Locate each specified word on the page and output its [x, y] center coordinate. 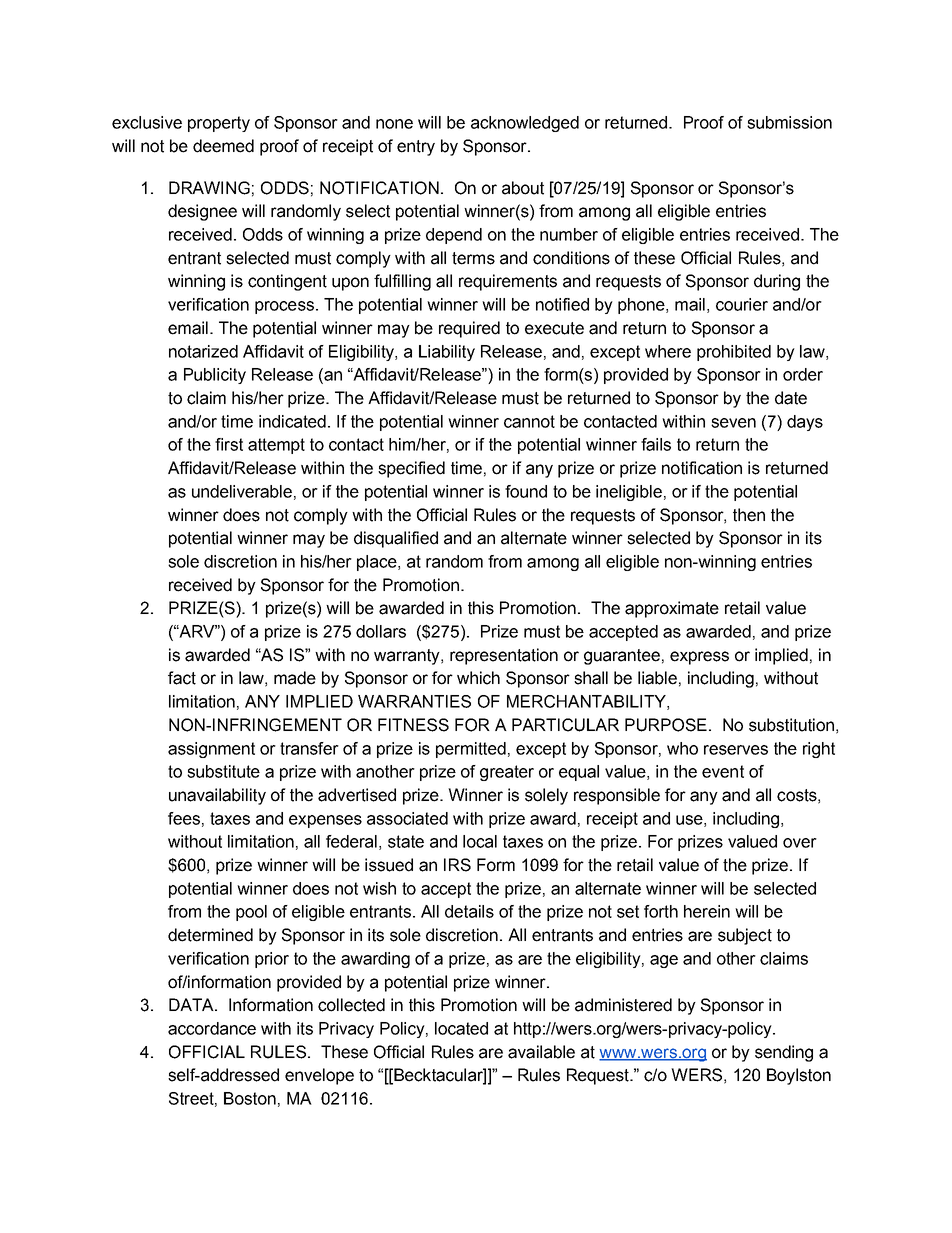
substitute [223, 771]
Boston [250, 1098]
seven [733, 423]
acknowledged [525, 124]
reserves [736, 750]
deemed [223, 146]
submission [789, 122]
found [526, 491]
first [229, 444]
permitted [471, 750]
